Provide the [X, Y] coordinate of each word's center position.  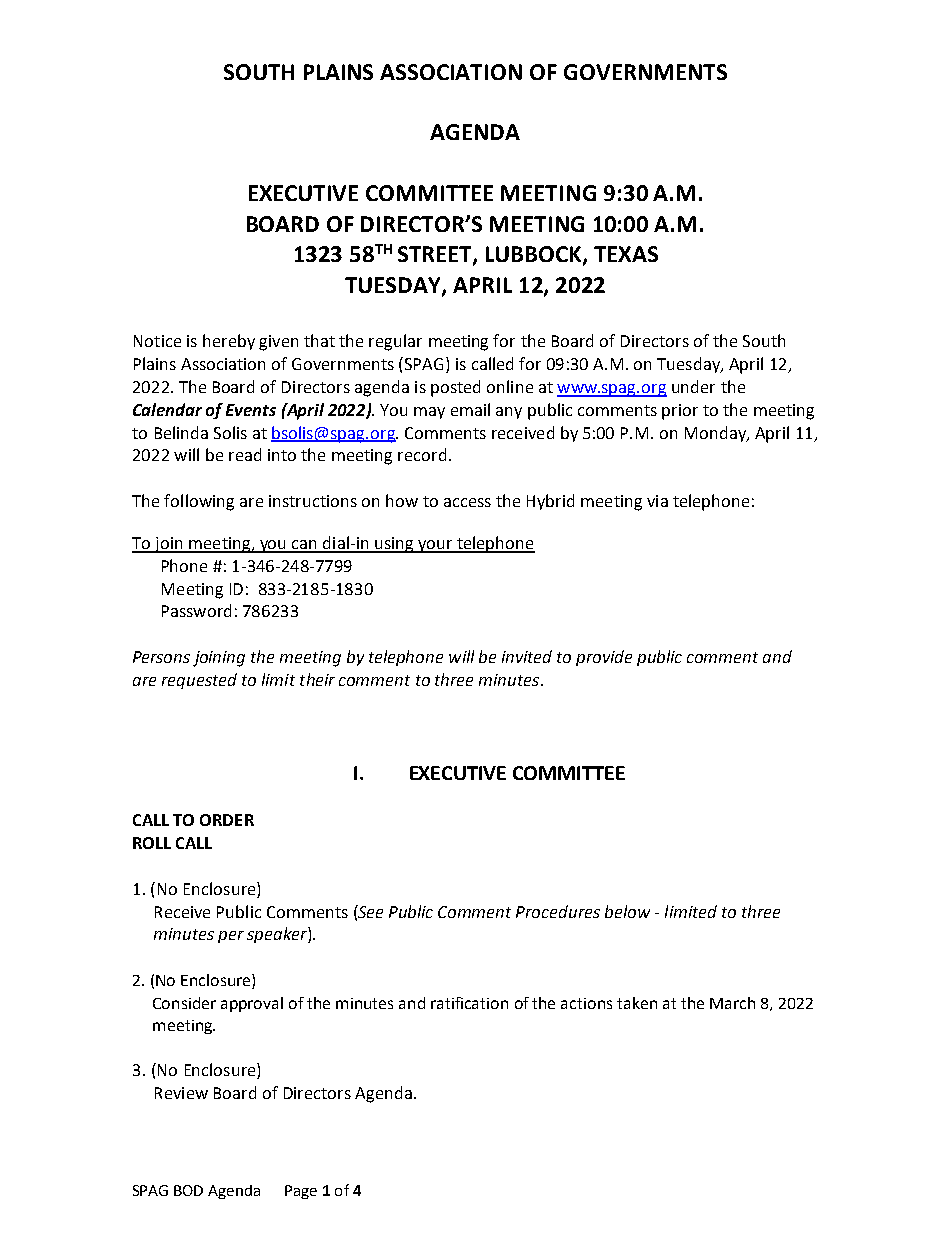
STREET [436, 255]
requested [199, 681]
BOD [188, 1190]
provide [604, 658]
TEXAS [626, 254]
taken [637, 1003]
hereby [229, 342]
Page [301, 1192]
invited [527, 656]
